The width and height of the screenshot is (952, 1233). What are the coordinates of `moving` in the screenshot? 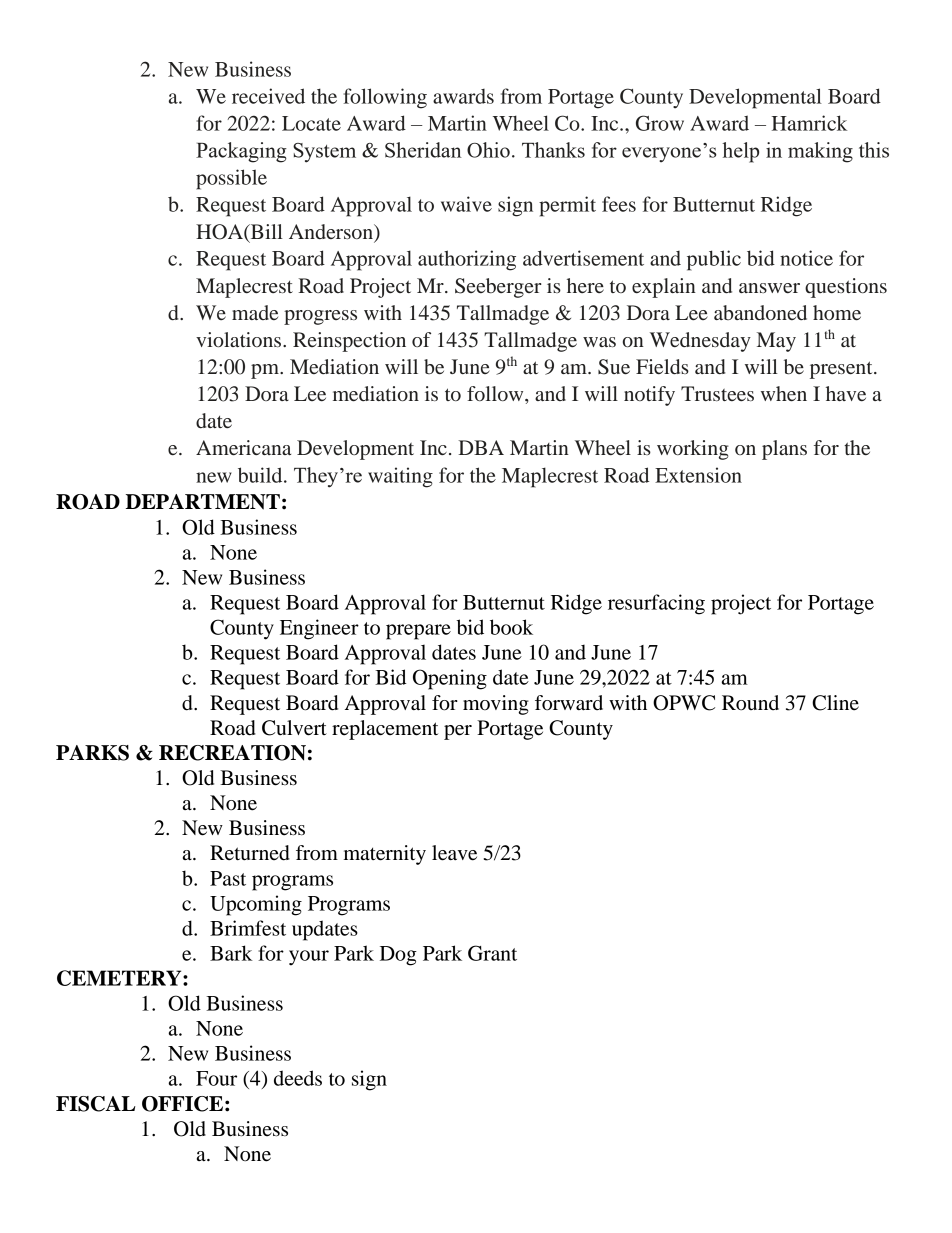 It's located at (496, 705).
